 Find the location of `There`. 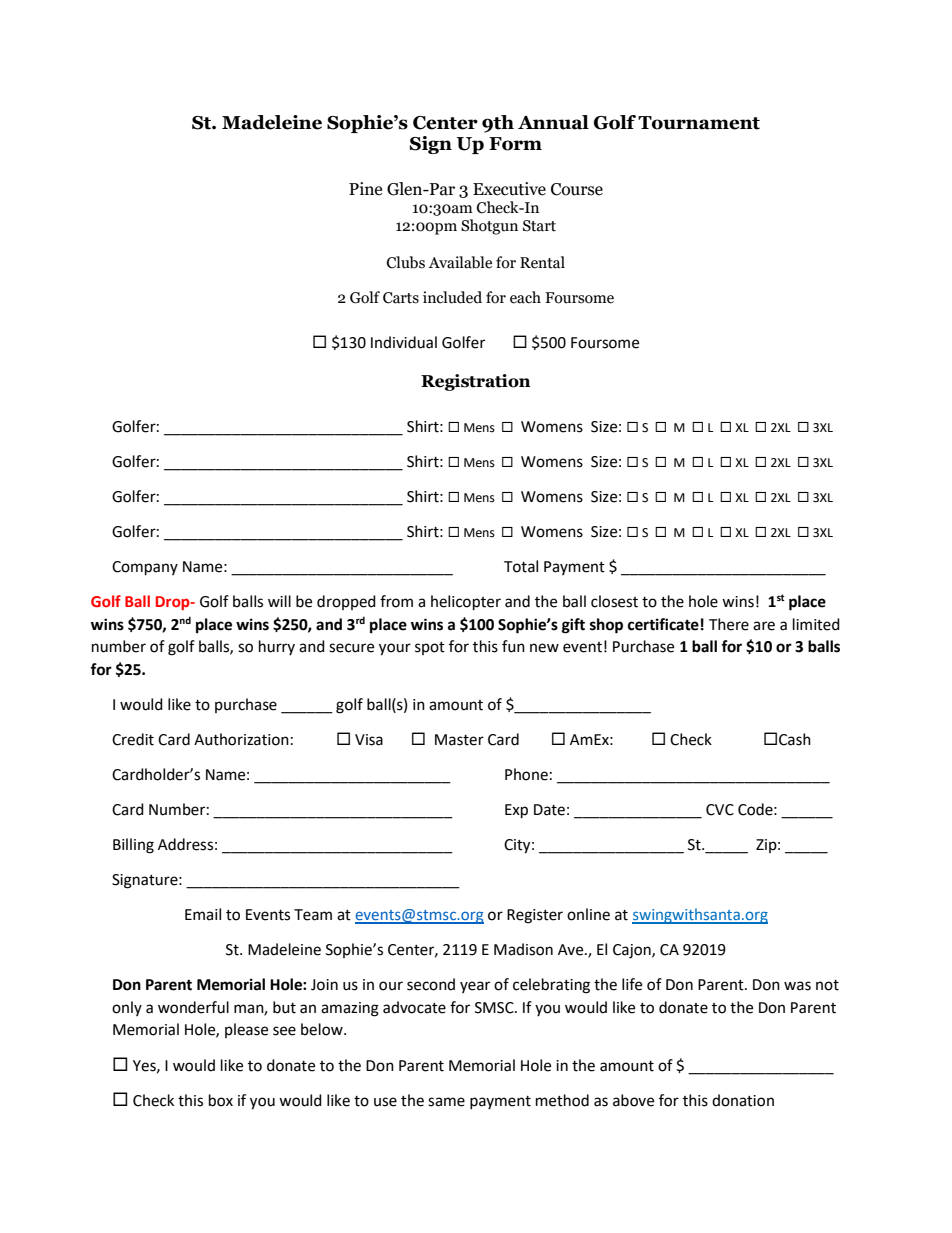

There is located at coordinates (729, 624).
